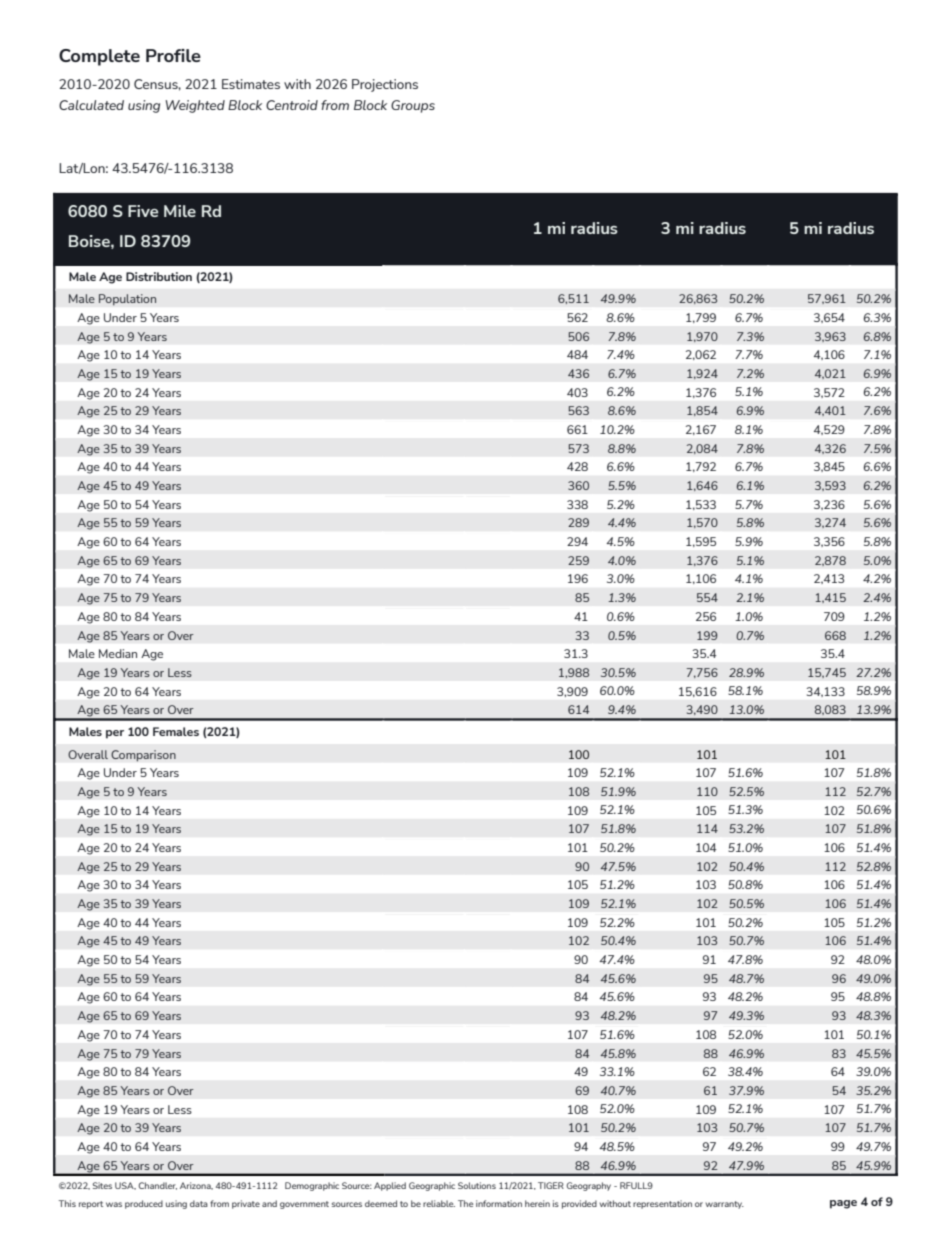 This screenshot has width=952, height=1233. Describe the element at coordinates (292, 105) in the screenshot. I see `Centroid` at that location.
